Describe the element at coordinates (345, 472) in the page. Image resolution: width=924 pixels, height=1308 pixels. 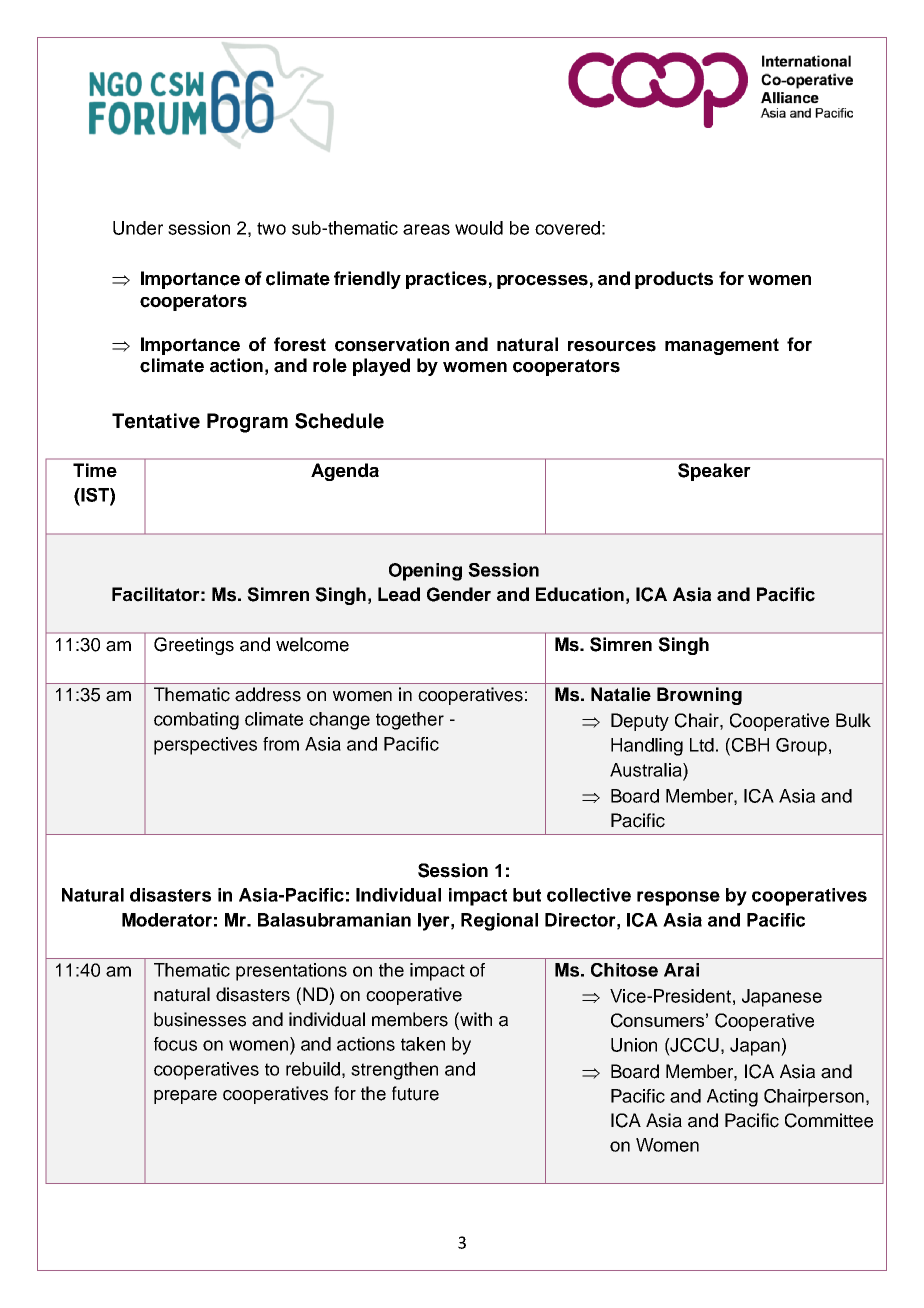
I see `Agenda` at that location.
